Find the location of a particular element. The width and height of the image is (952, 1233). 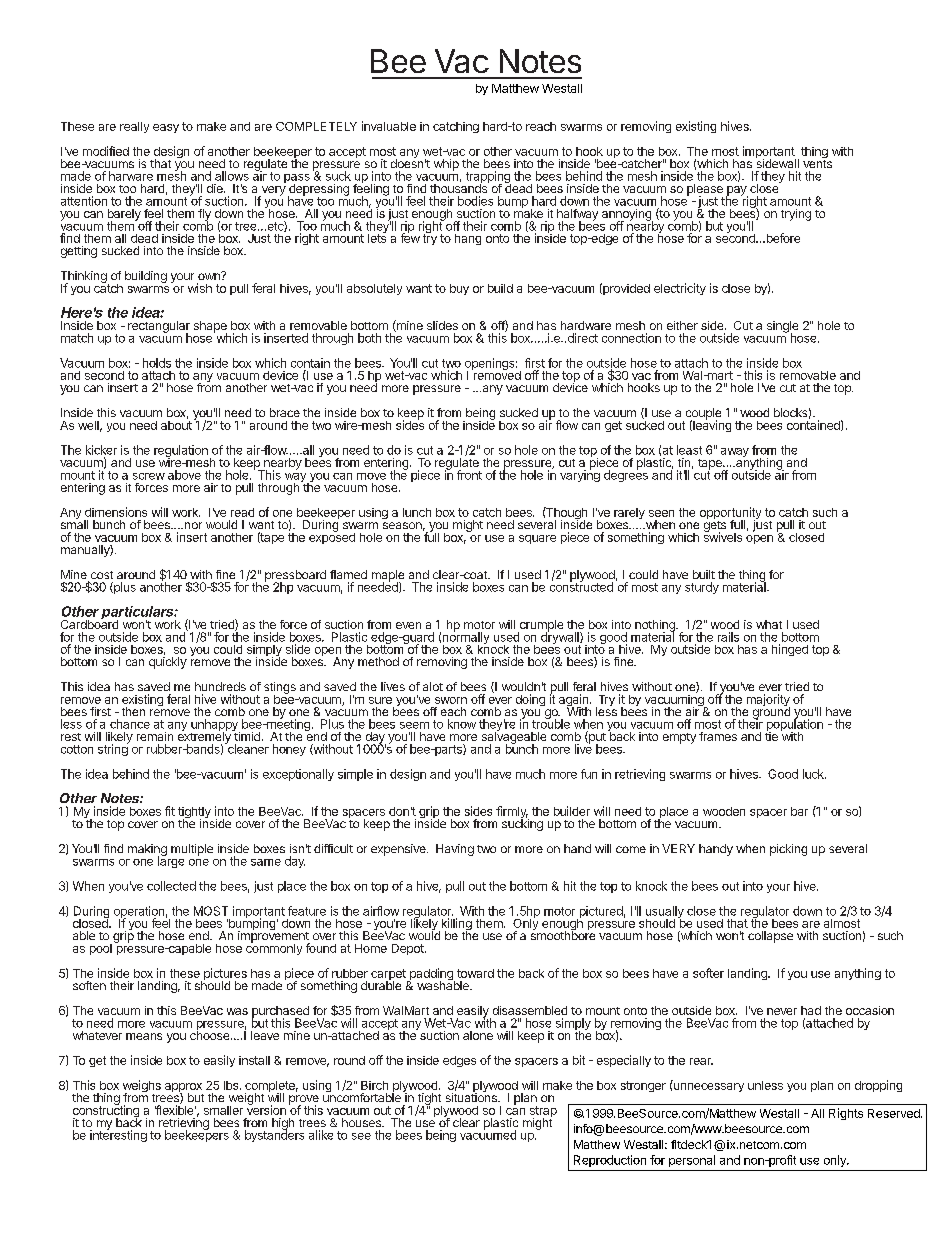

Reserved is located at coordinates (895, 1113).
